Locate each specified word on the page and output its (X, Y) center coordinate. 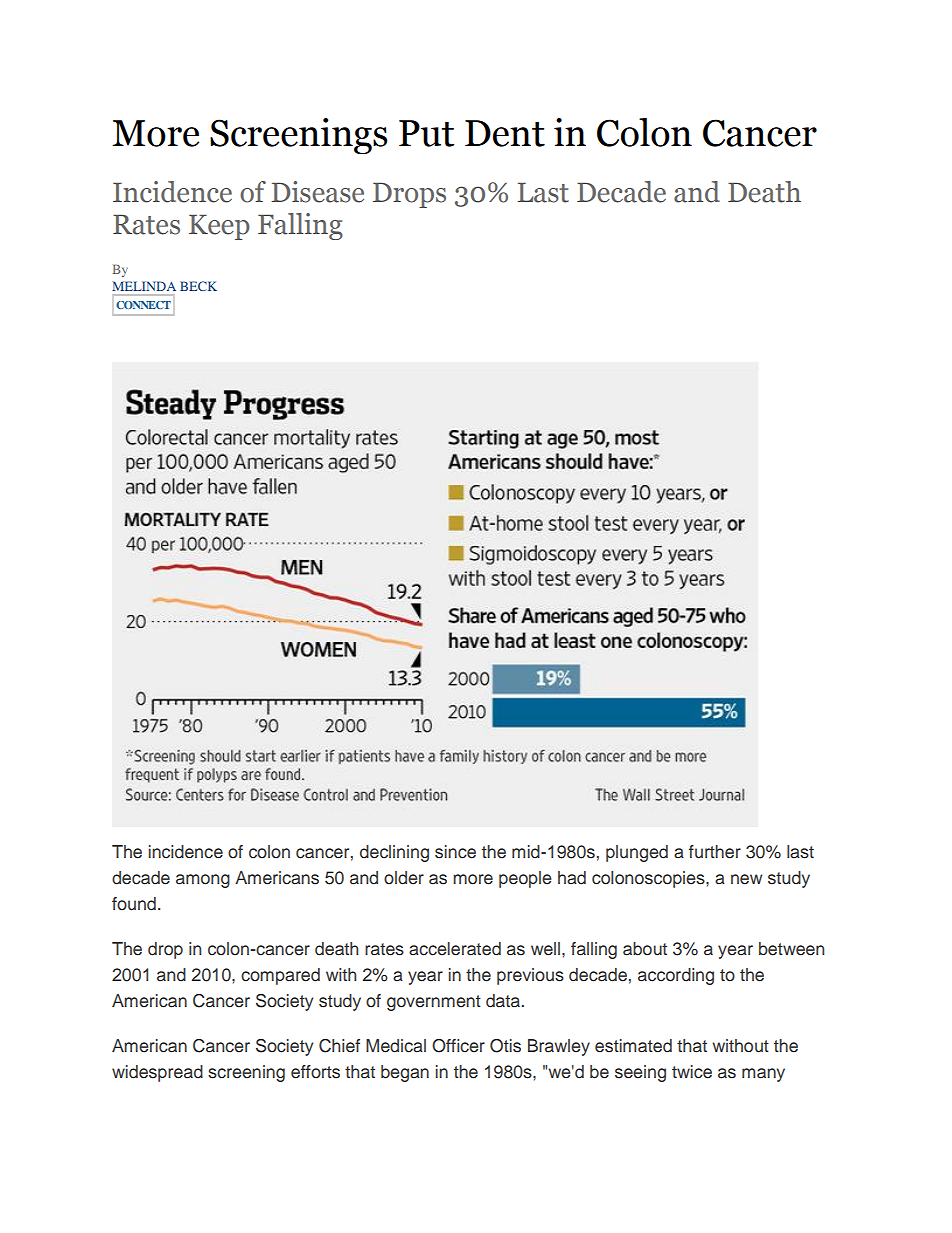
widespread (157, 1073)
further (715, 852)
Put (426, 133)
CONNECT (143, 305)
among (203, 881)
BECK (198, 286)
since (455, 852)
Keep (219, 227)
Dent (505, 133)
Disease (317, 192)
